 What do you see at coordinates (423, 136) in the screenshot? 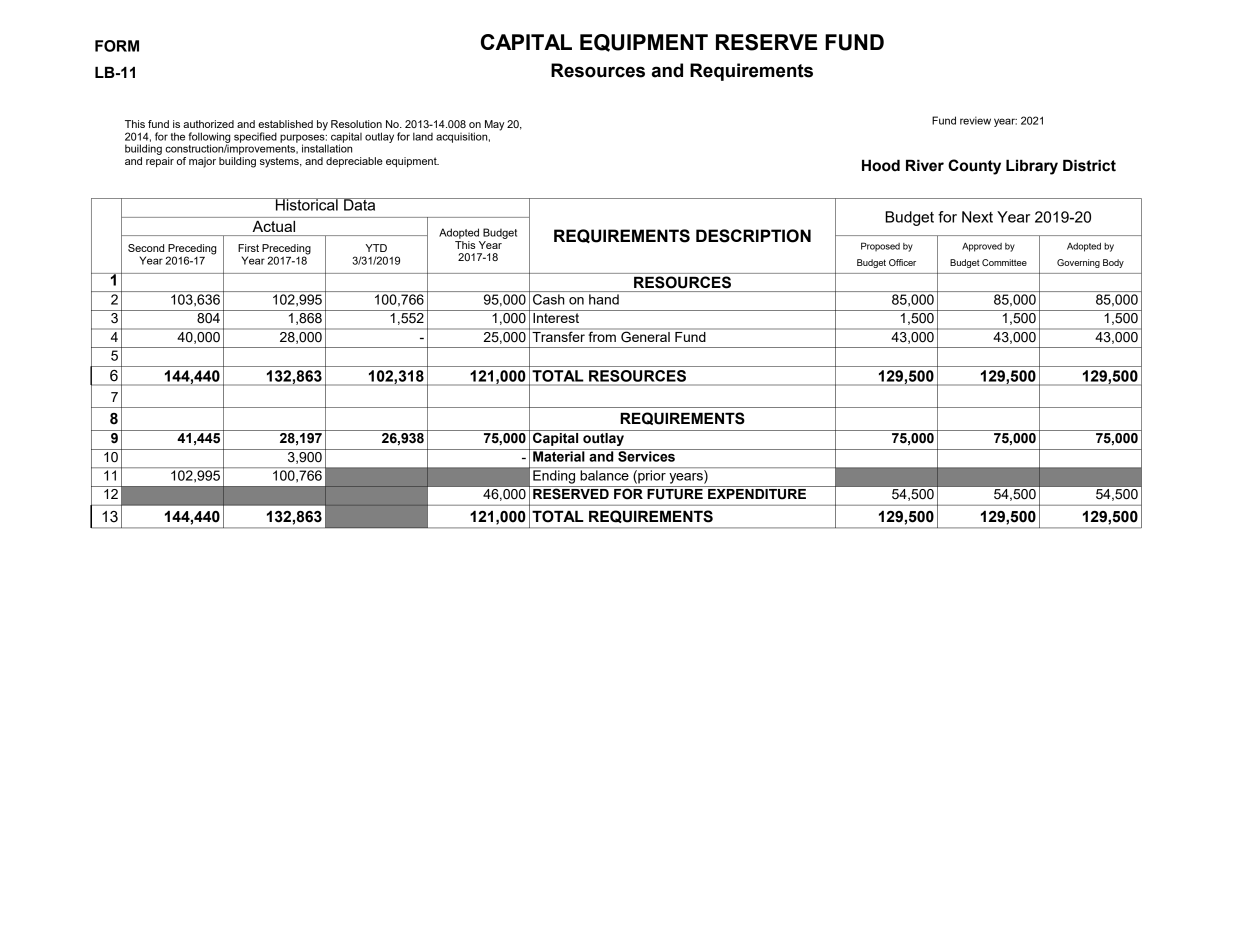
I see `land` at bounding box center [423, 136].
